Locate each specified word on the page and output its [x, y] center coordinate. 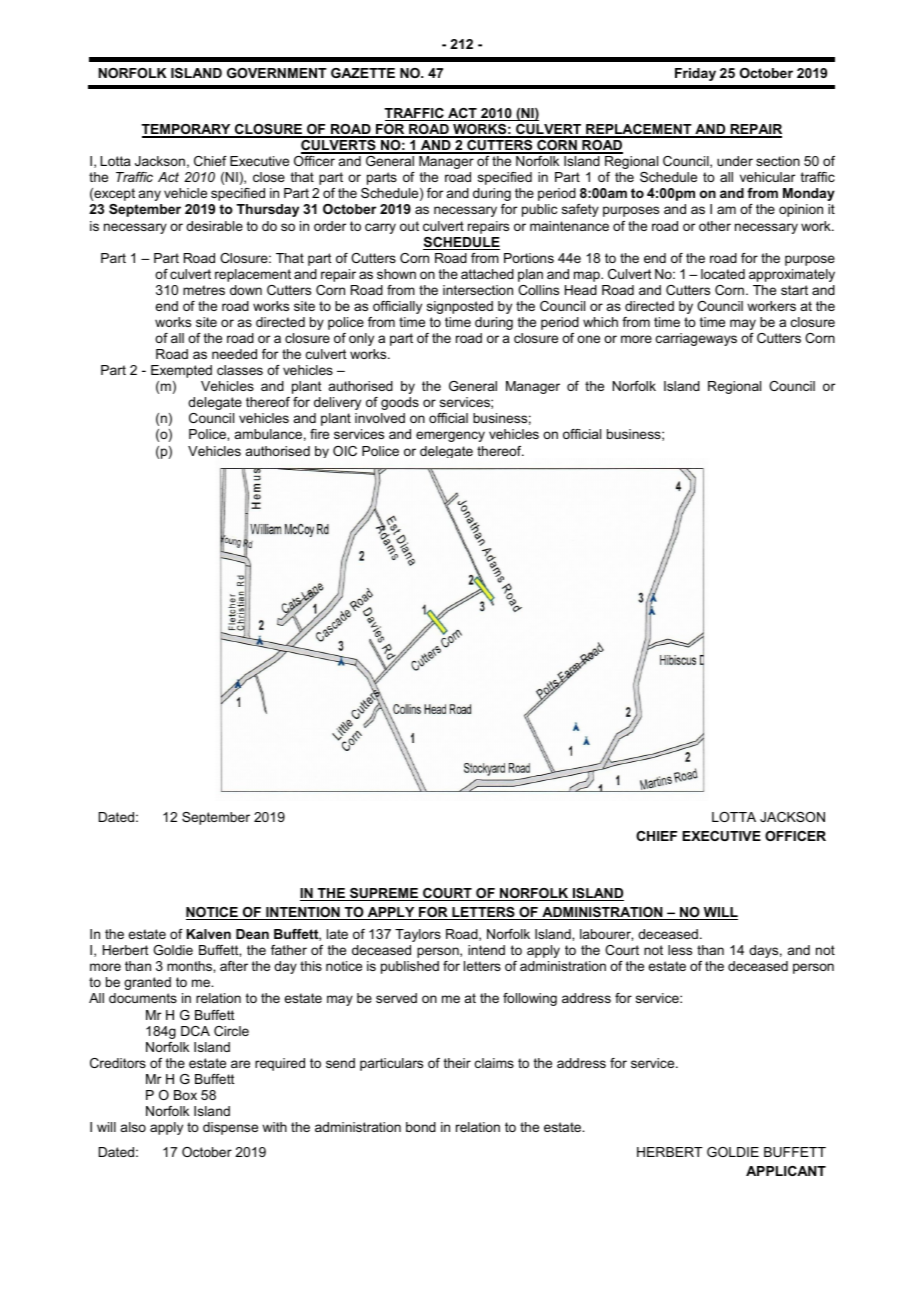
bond [421, 1127]
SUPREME [384, 894]
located [723, 274]
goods [400, 403]
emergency [450, 436]
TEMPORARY [187, 130]
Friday [695, 74]
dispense [230, 1128]
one [588, 339]
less [680, 950]
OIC [345, 451]
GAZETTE [363, 73]
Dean [252, 934]
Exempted [181, 371]
